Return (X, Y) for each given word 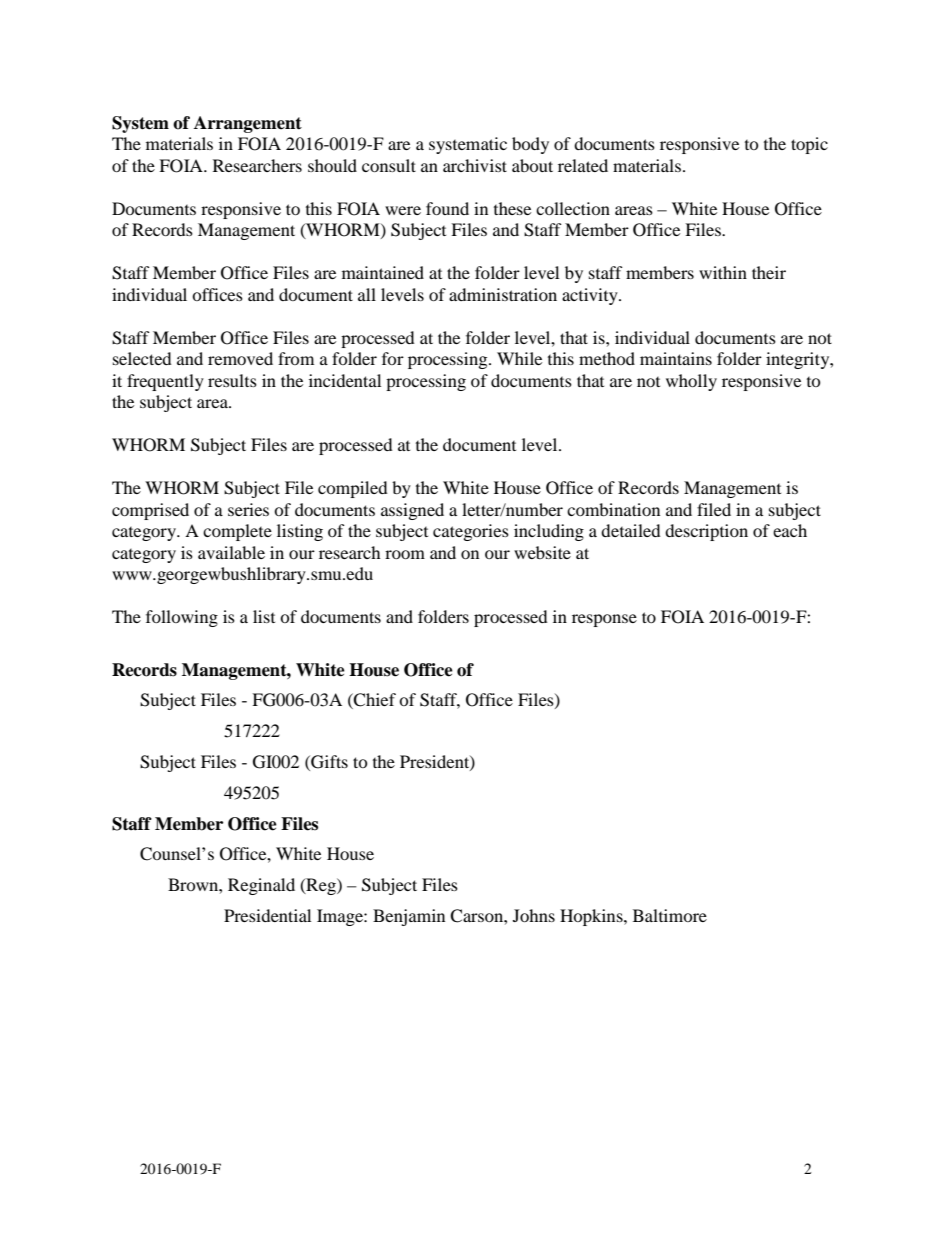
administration (503, 294)
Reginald (261, 886)
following (182, 618)
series (248, 509)
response (604, 620)
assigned (412, 511)
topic (809, 145)
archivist (475, 165)
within (723, 272)
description (706, 532)
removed (240, 358)
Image (341, 917)
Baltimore (670, 915)
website (542, 552)
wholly (691, 382)
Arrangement (248, 124)
